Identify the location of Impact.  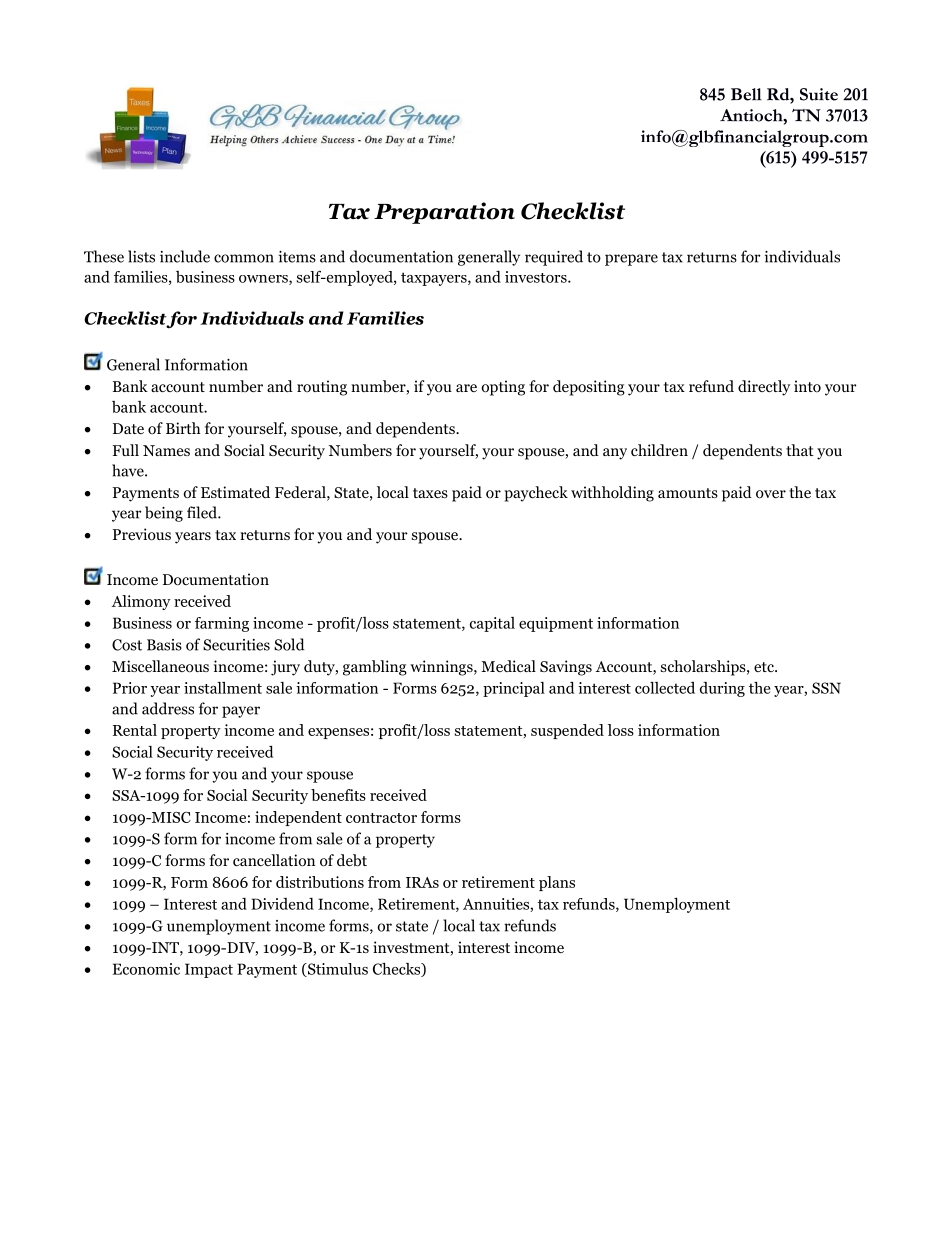
(209, 970).
